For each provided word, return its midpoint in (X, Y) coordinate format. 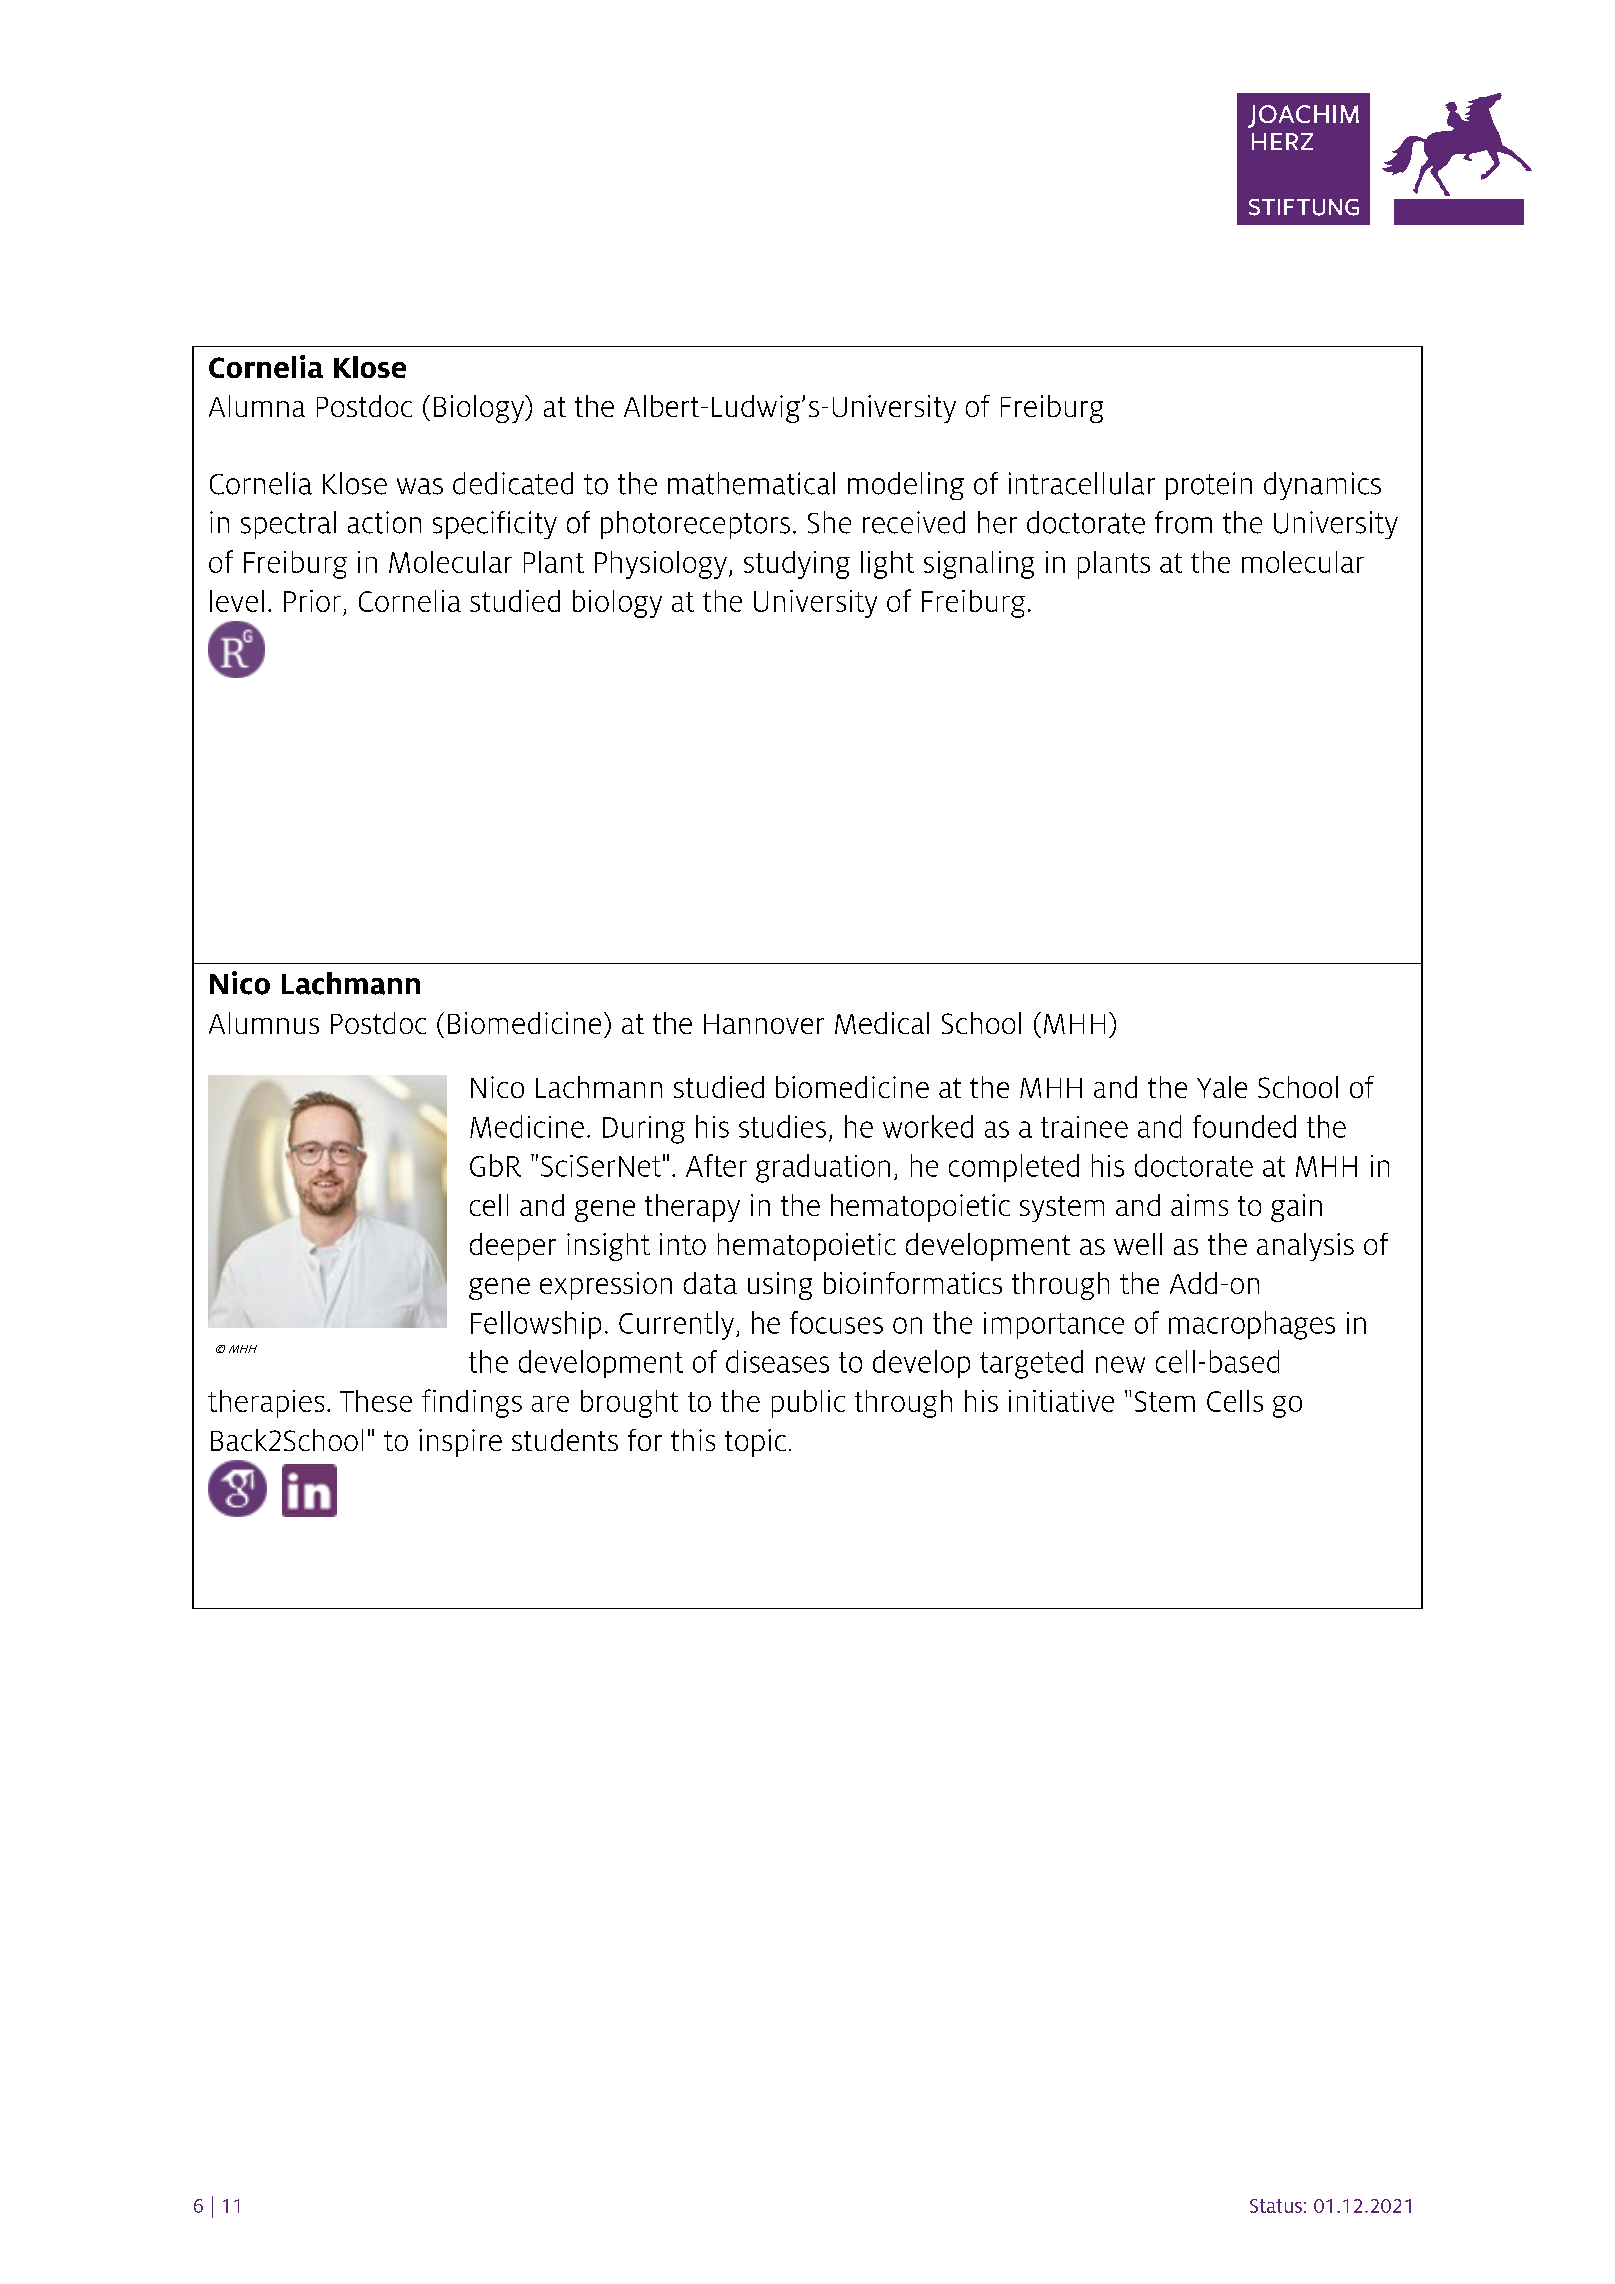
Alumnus (264, 1023)
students (565, 1440)
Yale (1222, 1087)
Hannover (764, 1024)
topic (755, 1443)
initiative (1061, 1401)
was (420, 486)
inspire (460, 1443)
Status (1276, 2206)
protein (1209, 486)
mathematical (751, 483)
